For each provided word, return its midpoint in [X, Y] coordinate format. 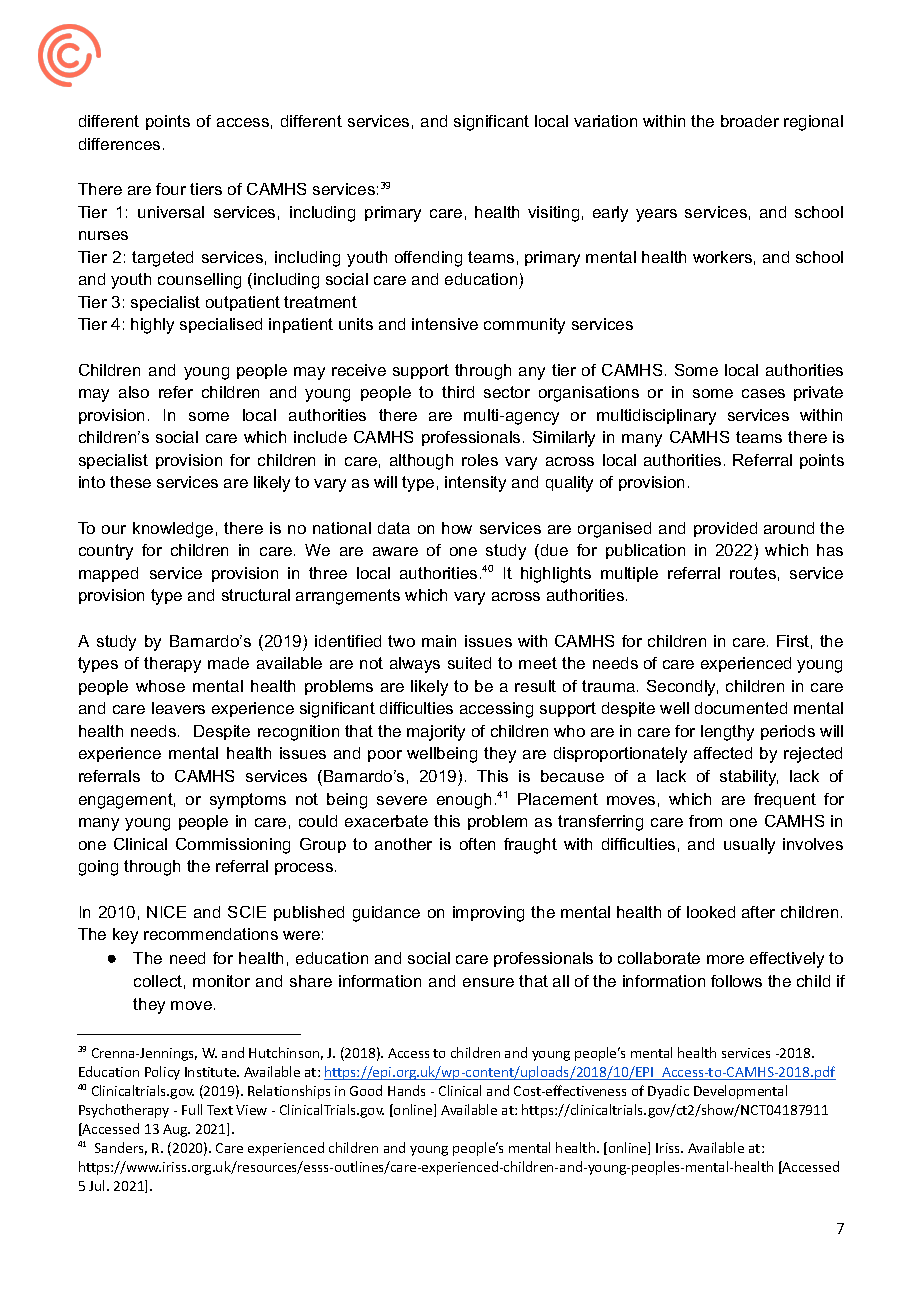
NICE [166, 912]
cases [763, 393]
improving [488, 914]
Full [192, 1109]
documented [741, 708]
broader [750, 121]
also [134, 392]
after [758, 912]
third [458, 392]
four [171, 189]
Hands [406, 1090]
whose [160, 686]
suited [469, 663]
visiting [553, 214]
